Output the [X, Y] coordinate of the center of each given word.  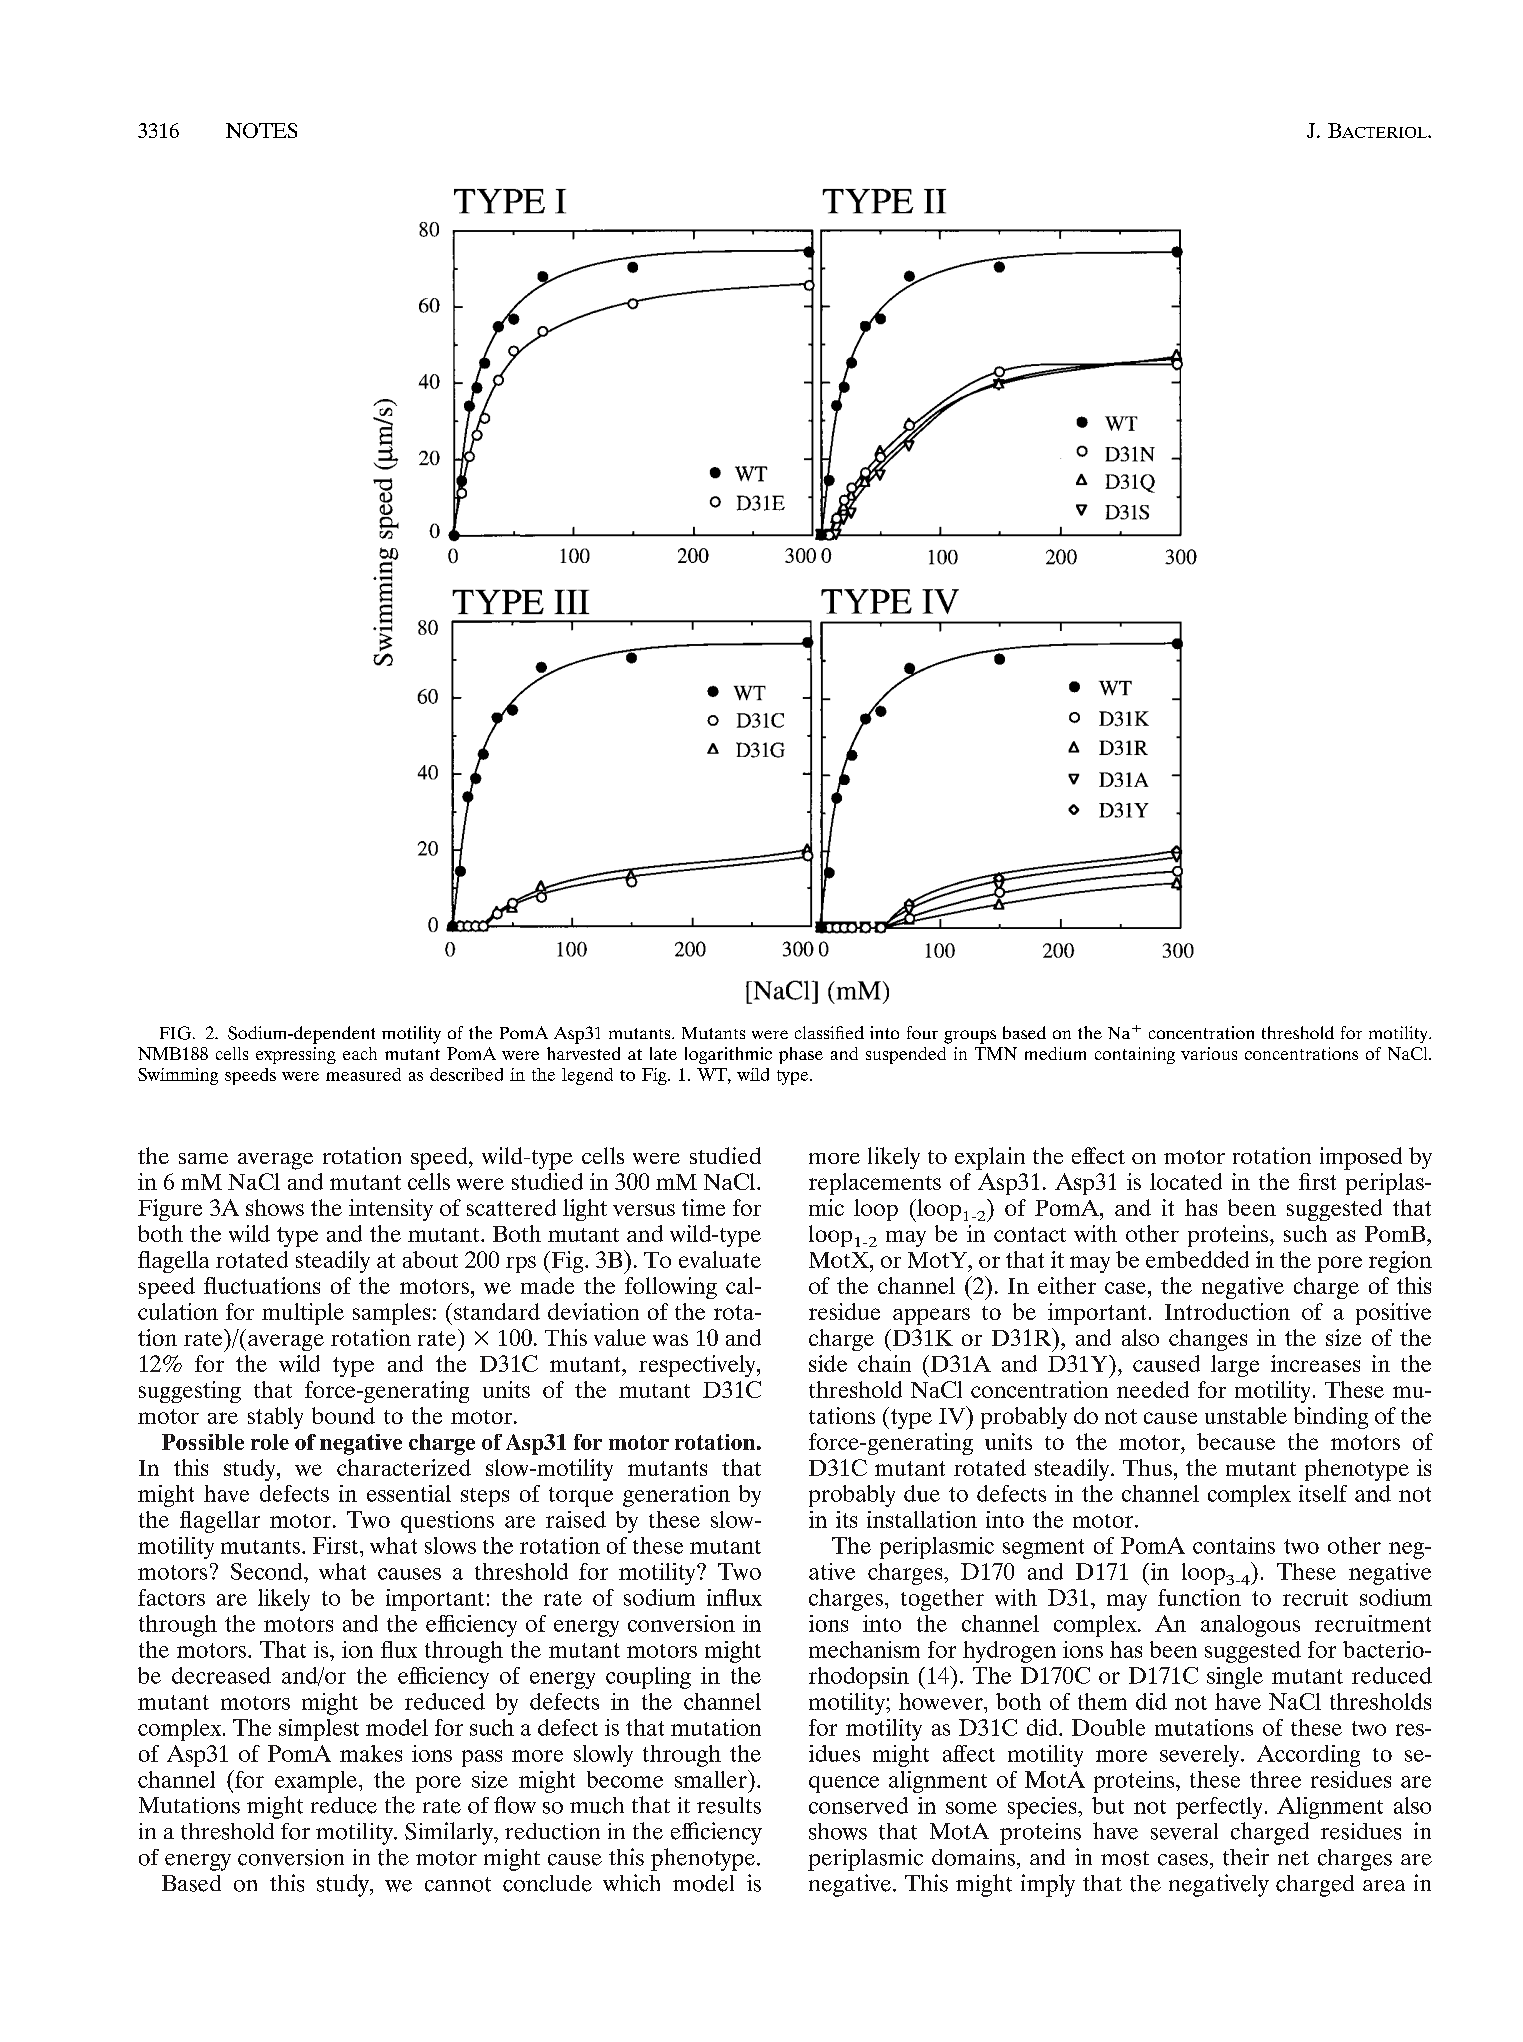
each [360, 1053]
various [1209, 1053]
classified [829, 1032]
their [1246, 1857]
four [922, 1032]
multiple [303, 1314]
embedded [1197, 1259]
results [729, 1805]
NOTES [261, 130]
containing [1135, 1055]
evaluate [720, 1259]
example [316, 1782]
